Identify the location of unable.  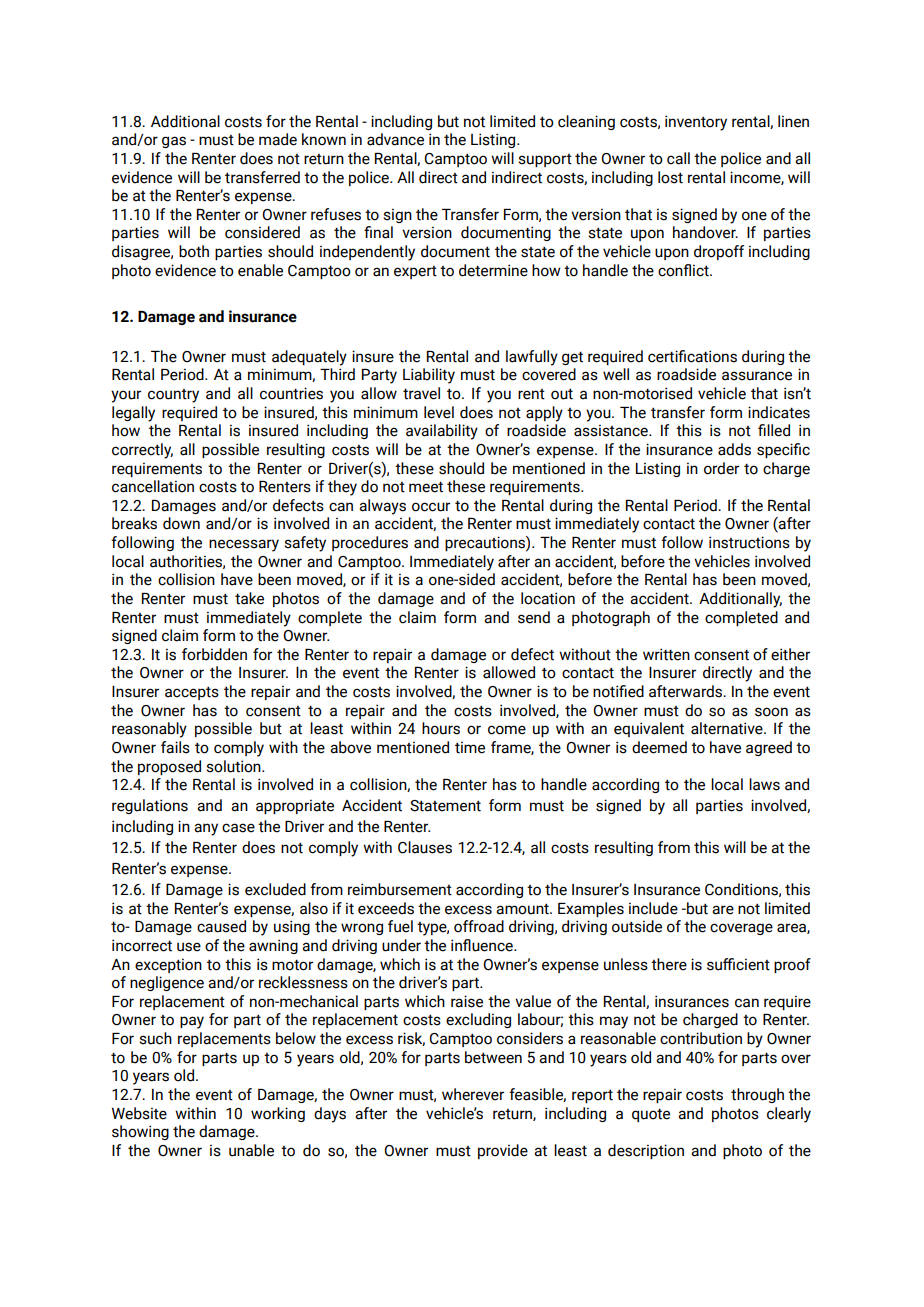
(251, 1150).
